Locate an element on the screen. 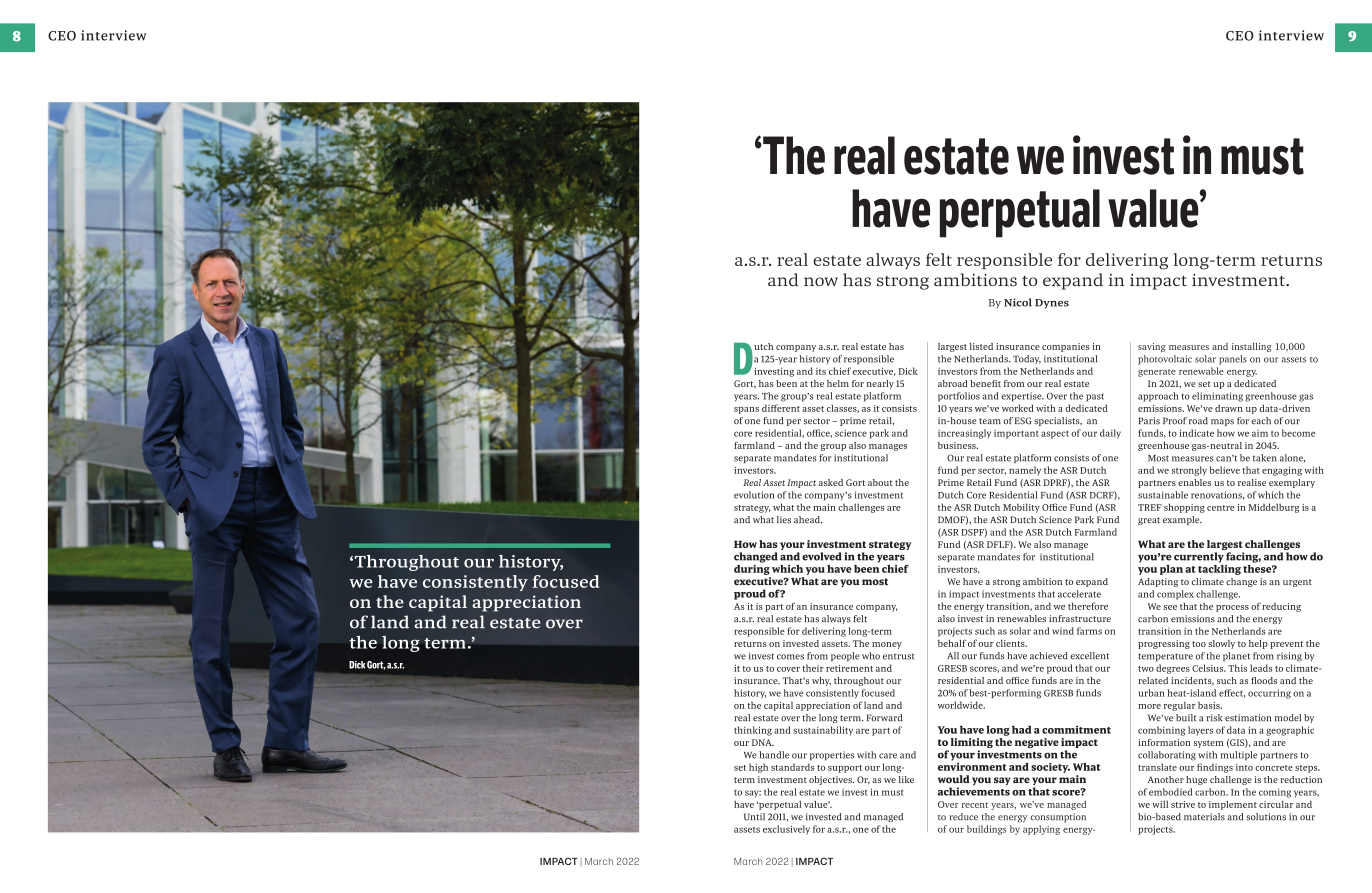 The image size is (1372, 893). comes is located at coordinates (790, 657).
